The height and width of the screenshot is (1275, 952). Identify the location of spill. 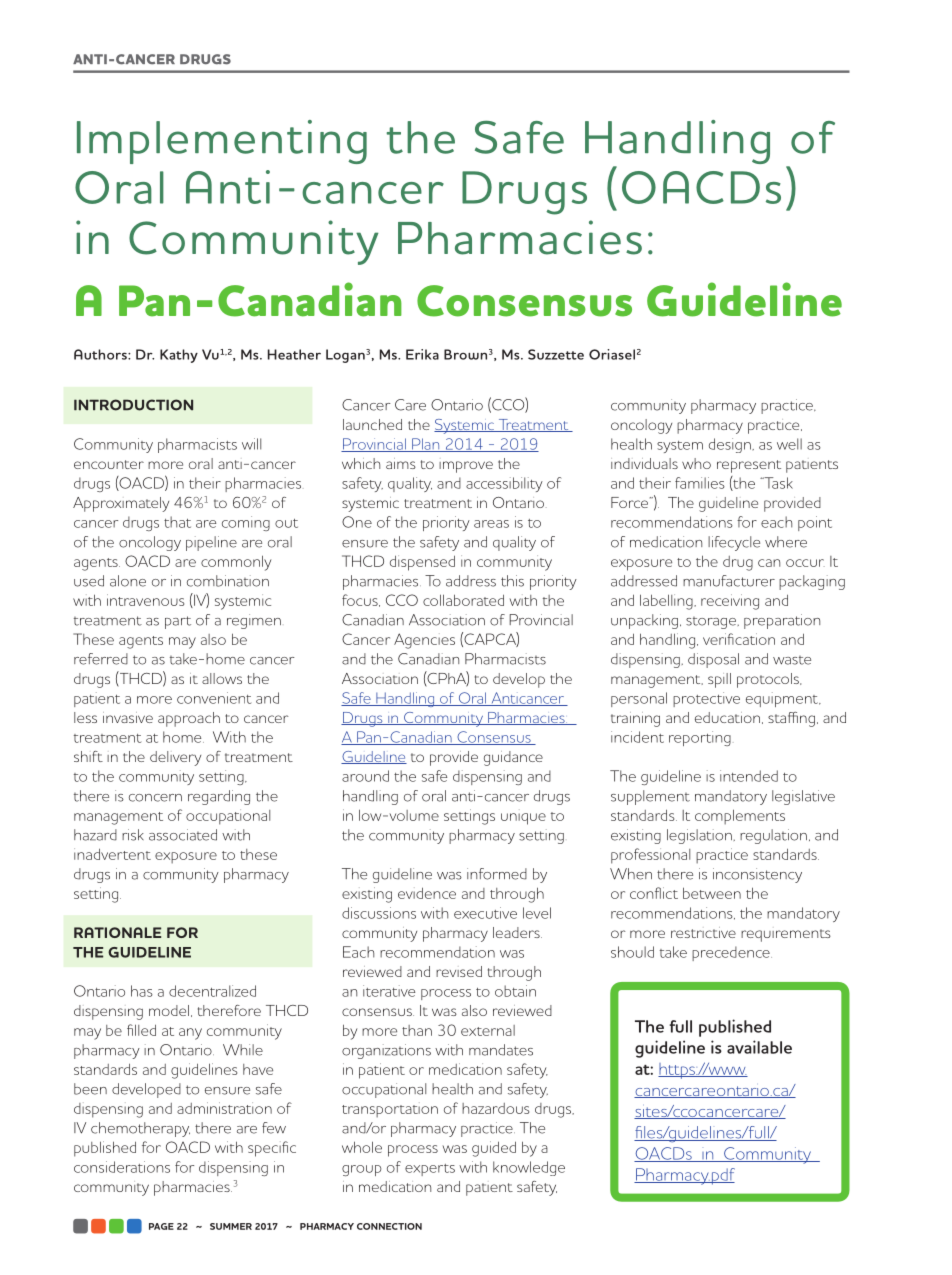
(719, 680).
